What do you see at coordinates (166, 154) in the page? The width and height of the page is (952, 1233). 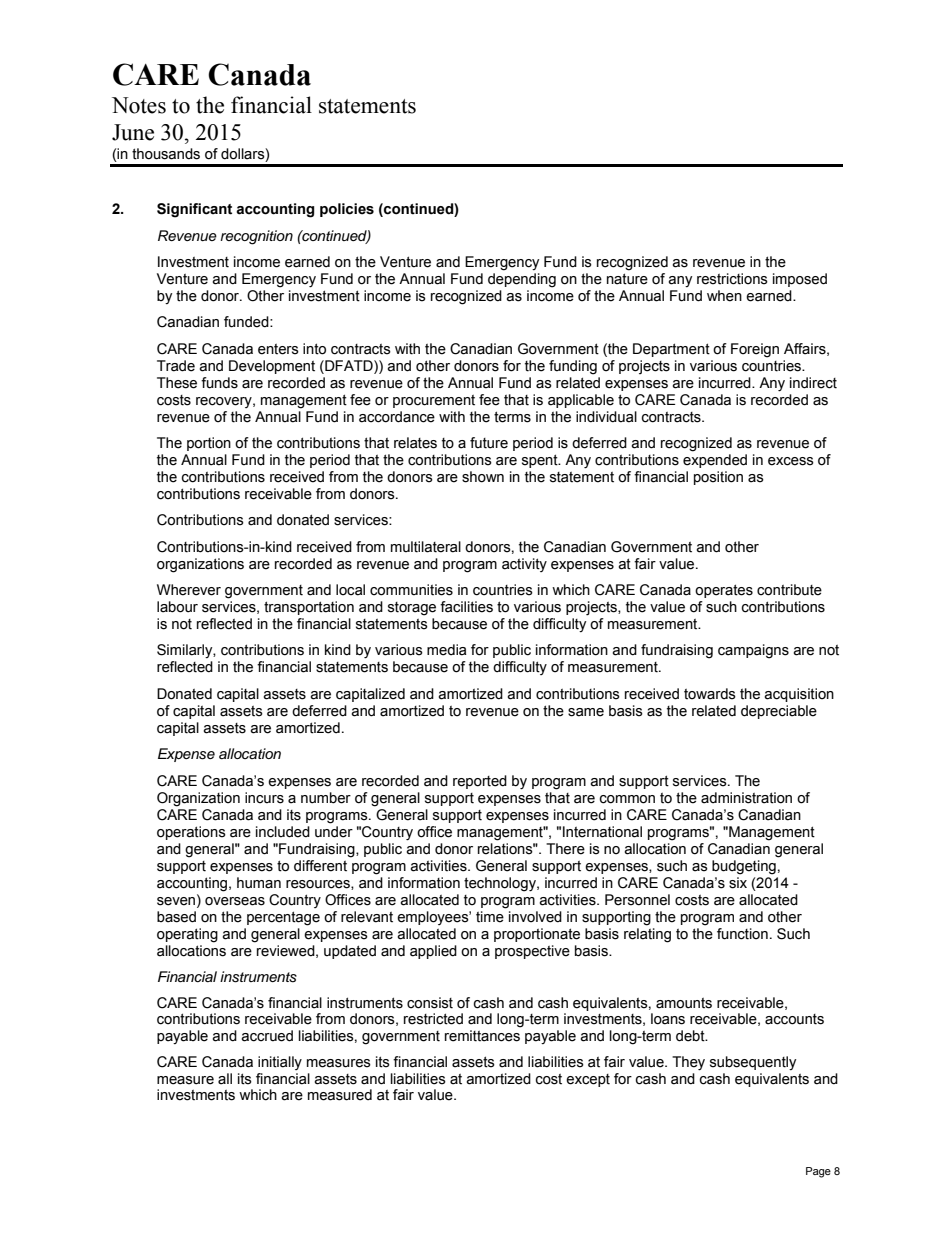 I see `thousands` at bounding box center [166, 154].
